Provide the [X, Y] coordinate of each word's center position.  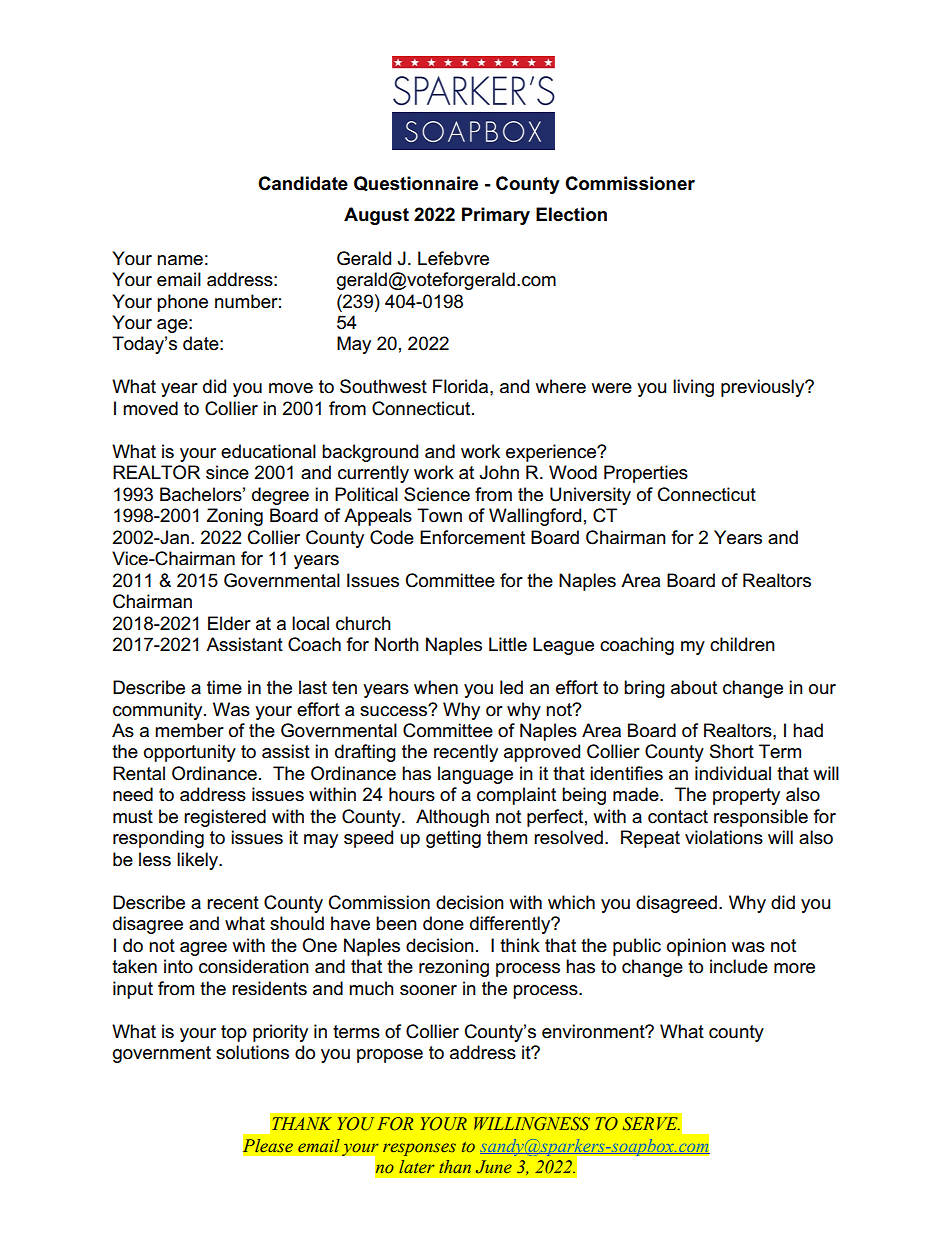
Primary [496, 216]
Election [571, 214]
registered [225, 818]
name [180, 260]
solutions [252, 1052]
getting [453, 839]
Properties [646, 474]
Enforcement [472, 537]
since [227, 472]
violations [724, 837]
